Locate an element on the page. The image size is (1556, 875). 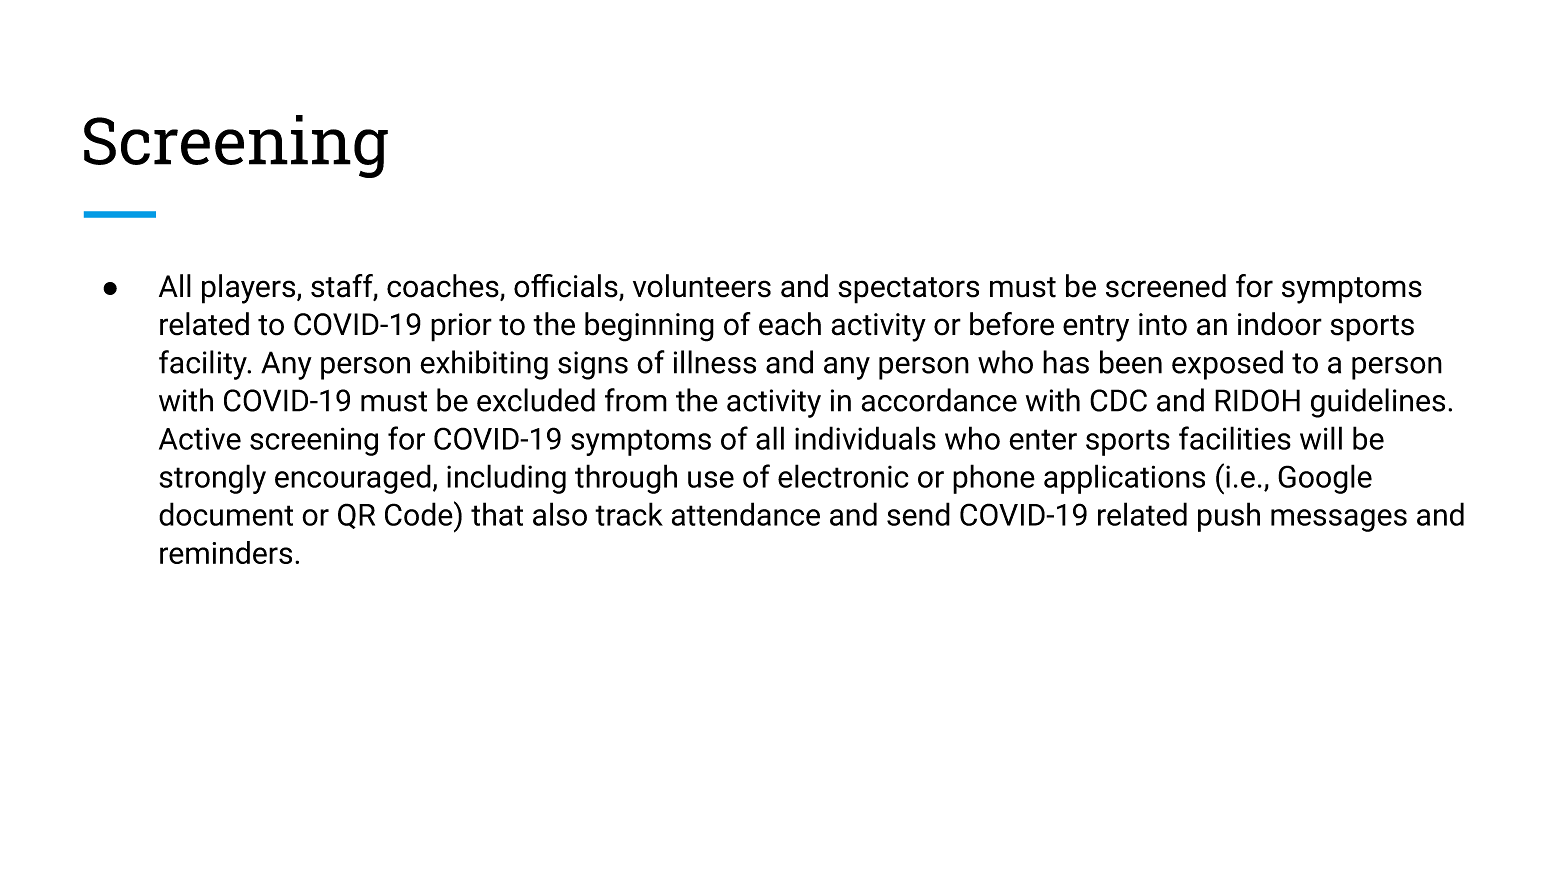
encouraged is located at coordinates (353, 479).
